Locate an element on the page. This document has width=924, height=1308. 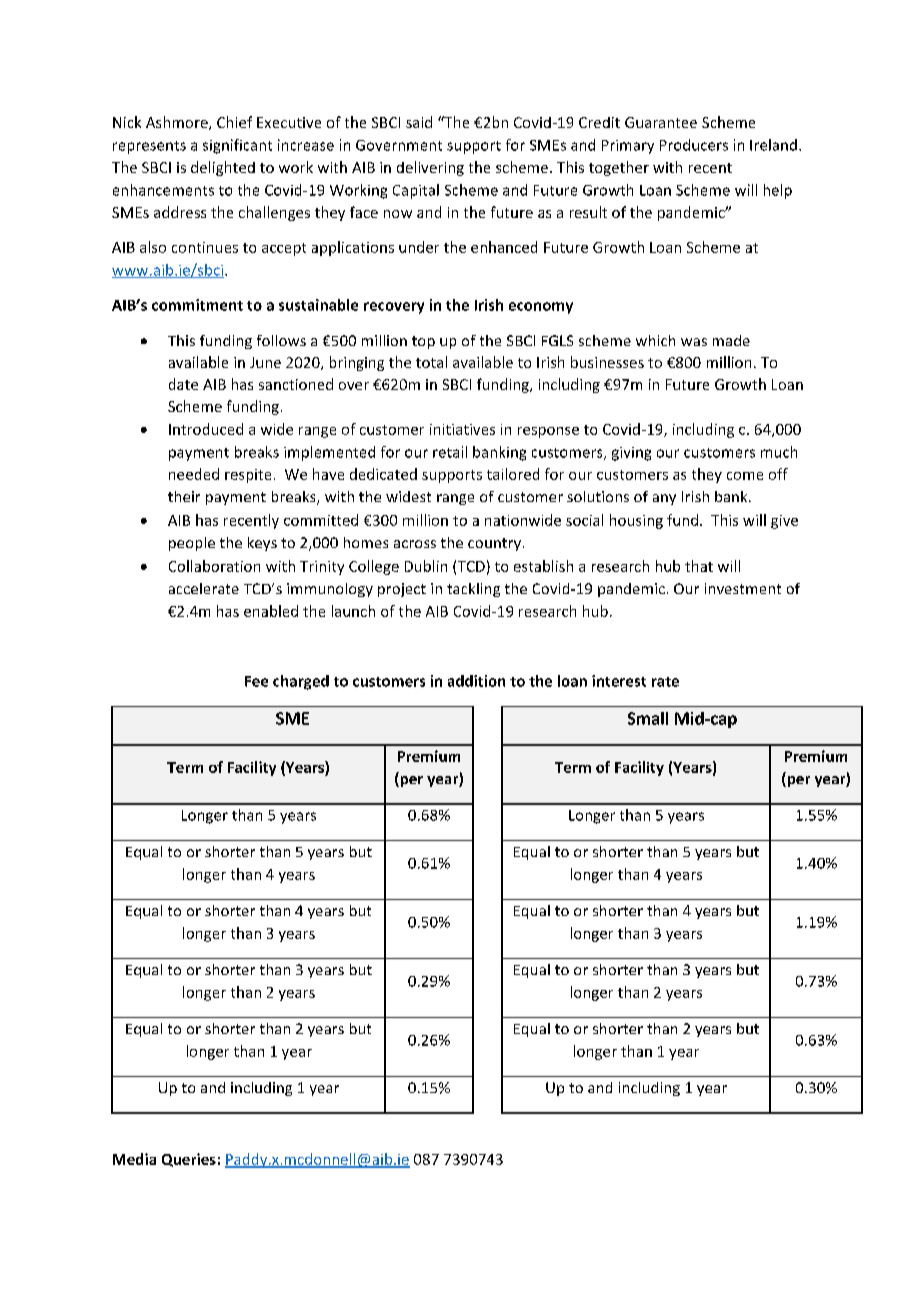
Media is located at coordinates (134, 1159).
